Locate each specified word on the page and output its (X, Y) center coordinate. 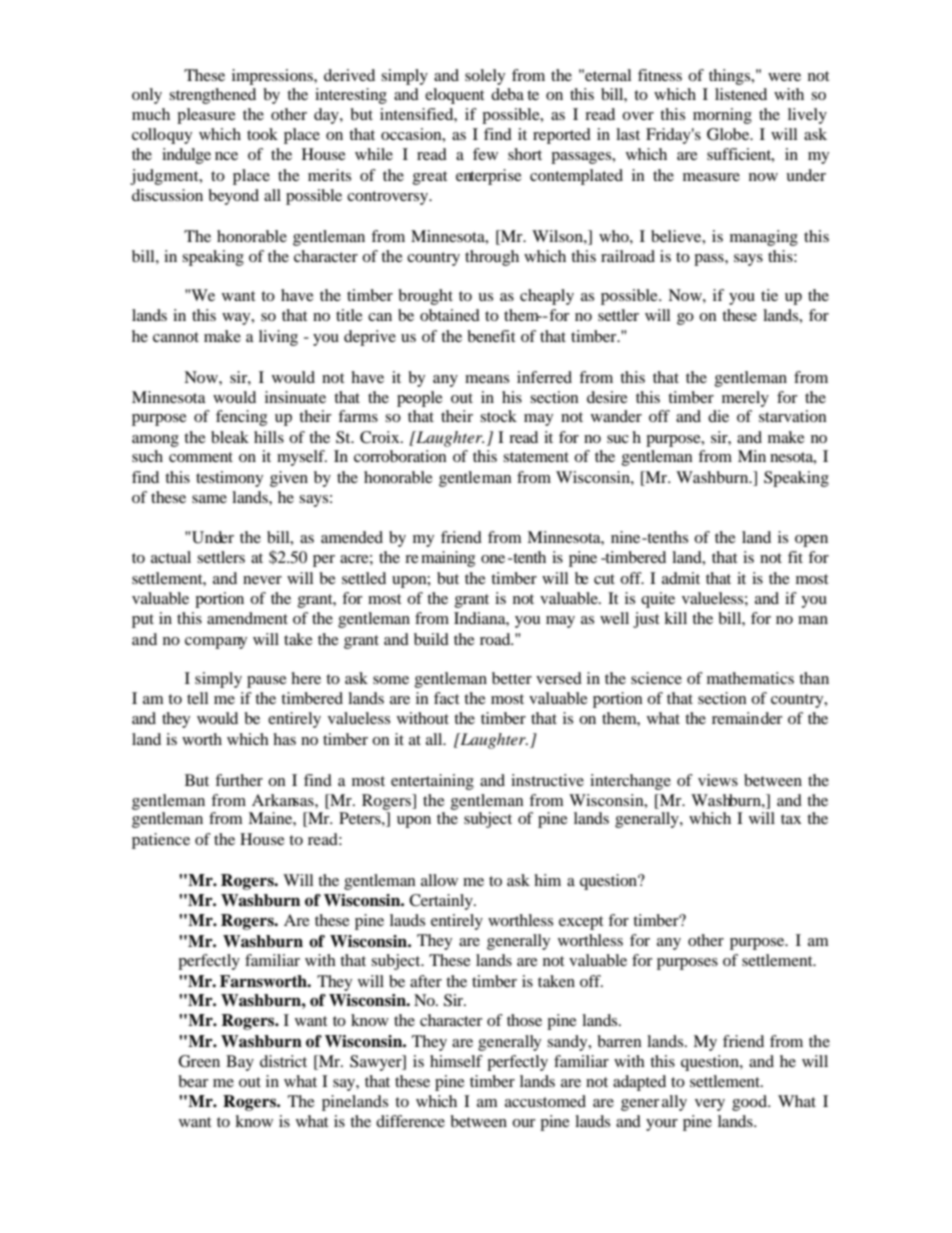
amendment (247, 618)
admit (681, 578)
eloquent (454, 96)
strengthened (212, 96)
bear (193, 1081)
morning (722, 116)
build (431, 639)
